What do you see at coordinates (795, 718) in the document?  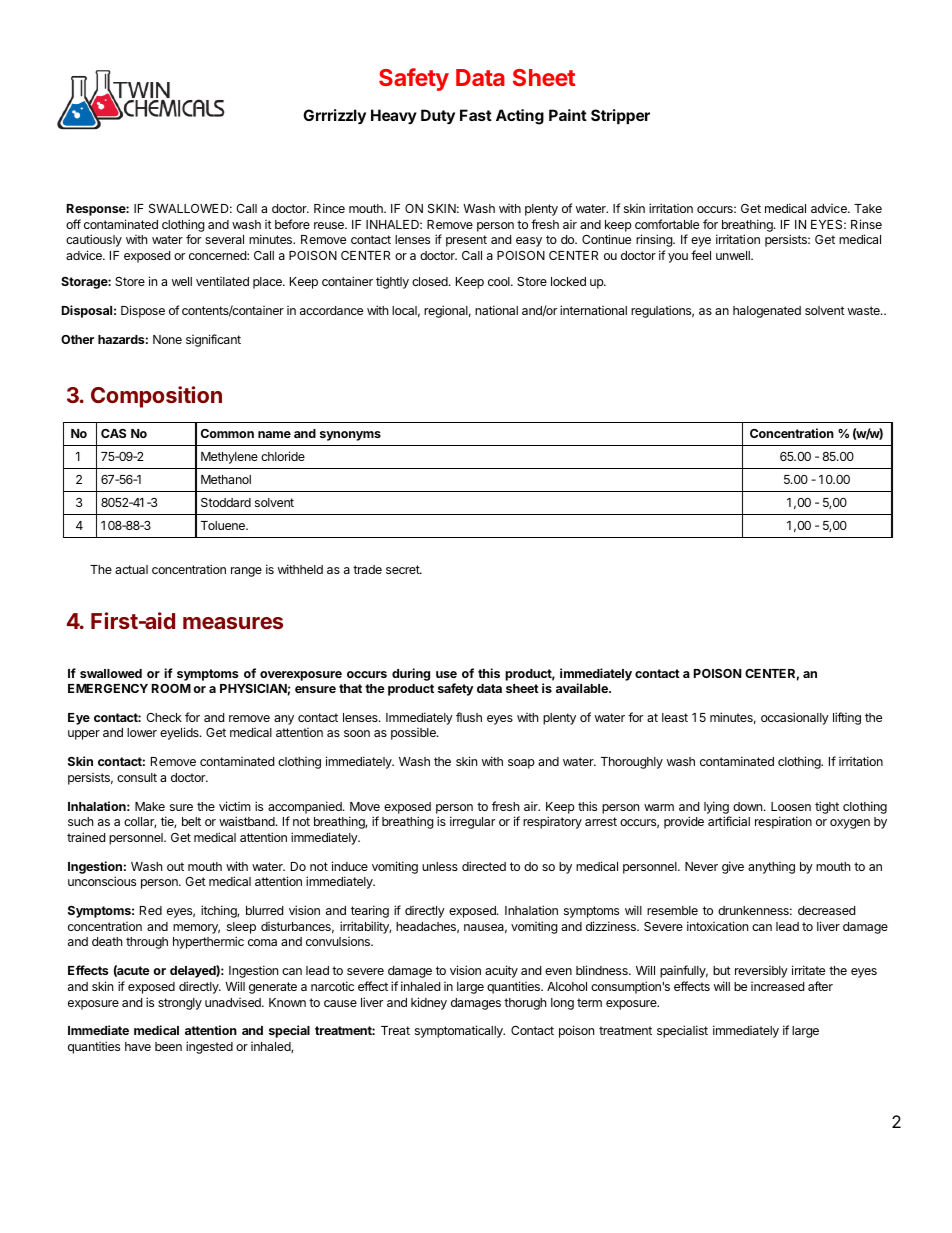 I see `occasionally` at bounding box center [795, 718].
